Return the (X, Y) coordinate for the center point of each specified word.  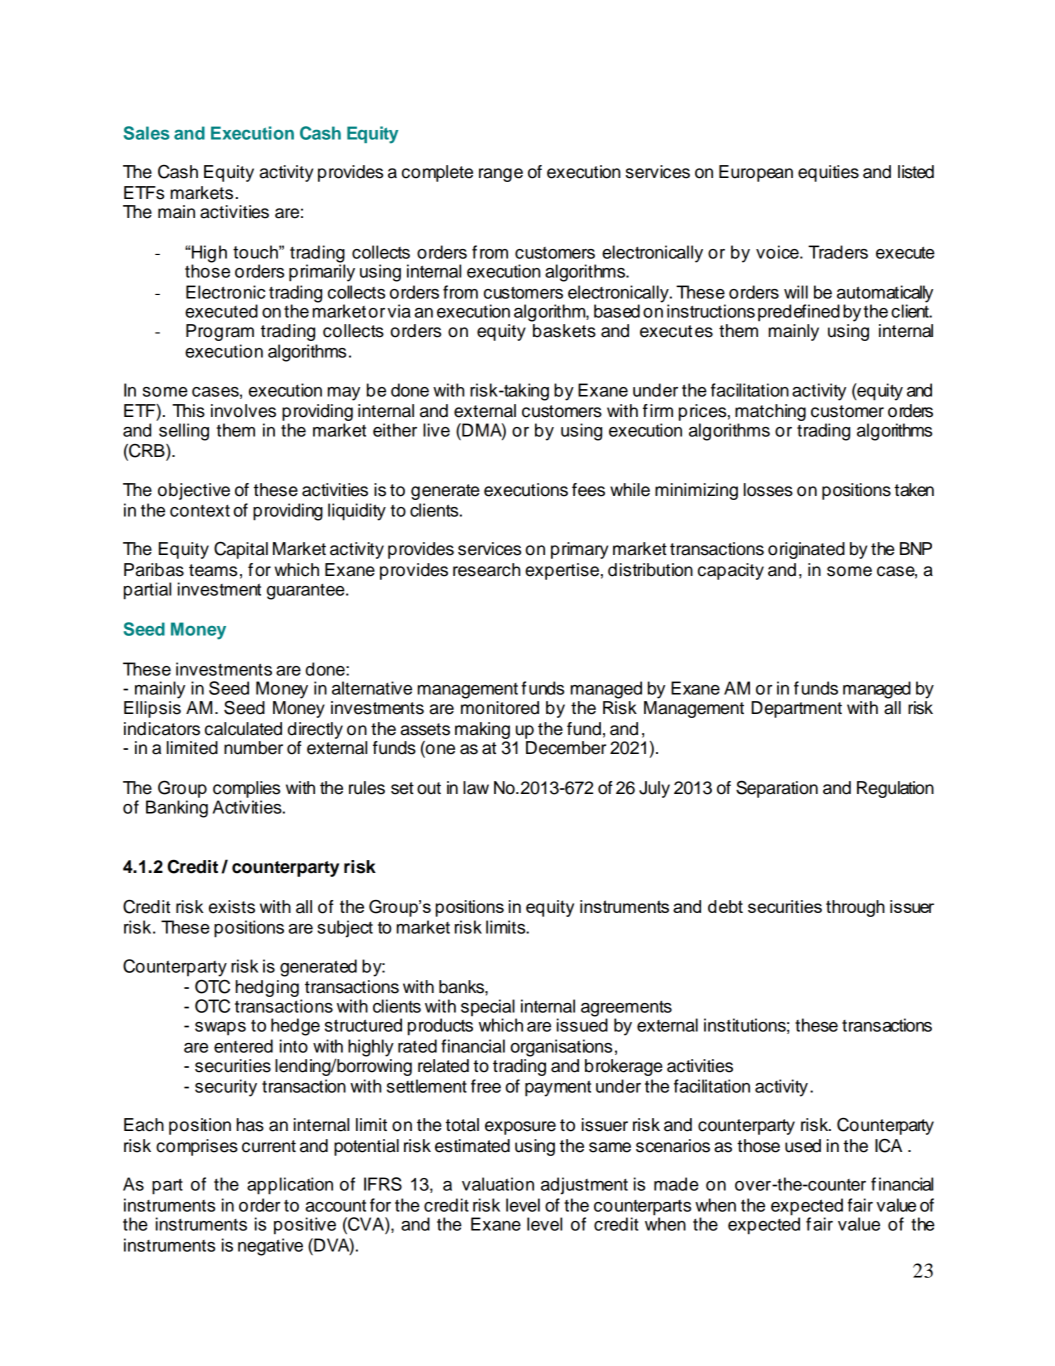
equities (828, 173)
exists (232, 907)
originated (806, 550)
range (501, 175)
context (200, 511)
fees (588, 490)
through (855, 908)
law (476, 788)
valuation (498, 1184)
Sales (147, 133)
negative (270, 1247)
